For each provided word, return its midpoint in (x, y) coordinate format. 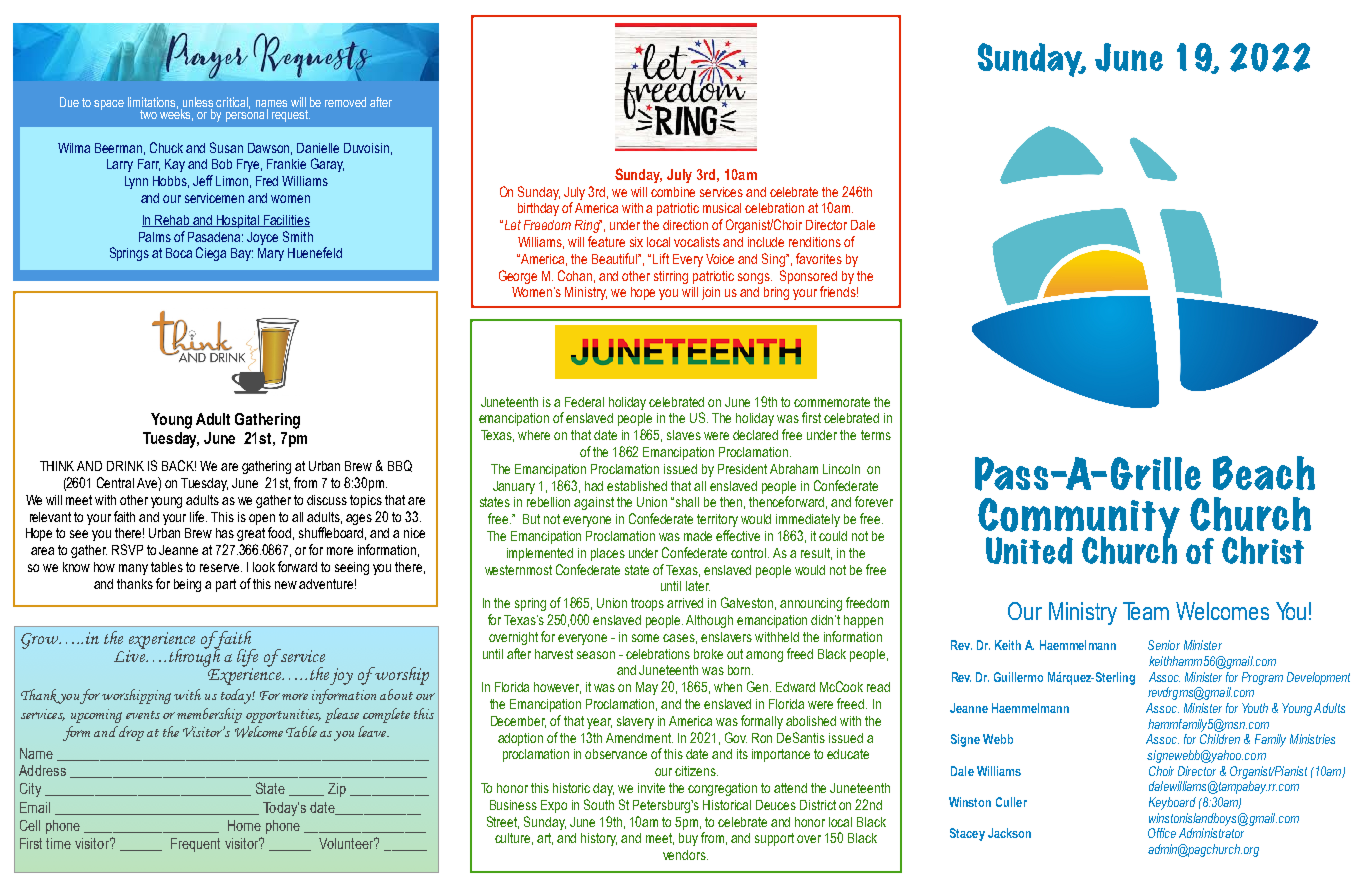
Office (1162, 833)
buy (688, 839)
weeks (176, 114)
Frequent (195, 845)
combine (673, 192)
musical (722, 208)
